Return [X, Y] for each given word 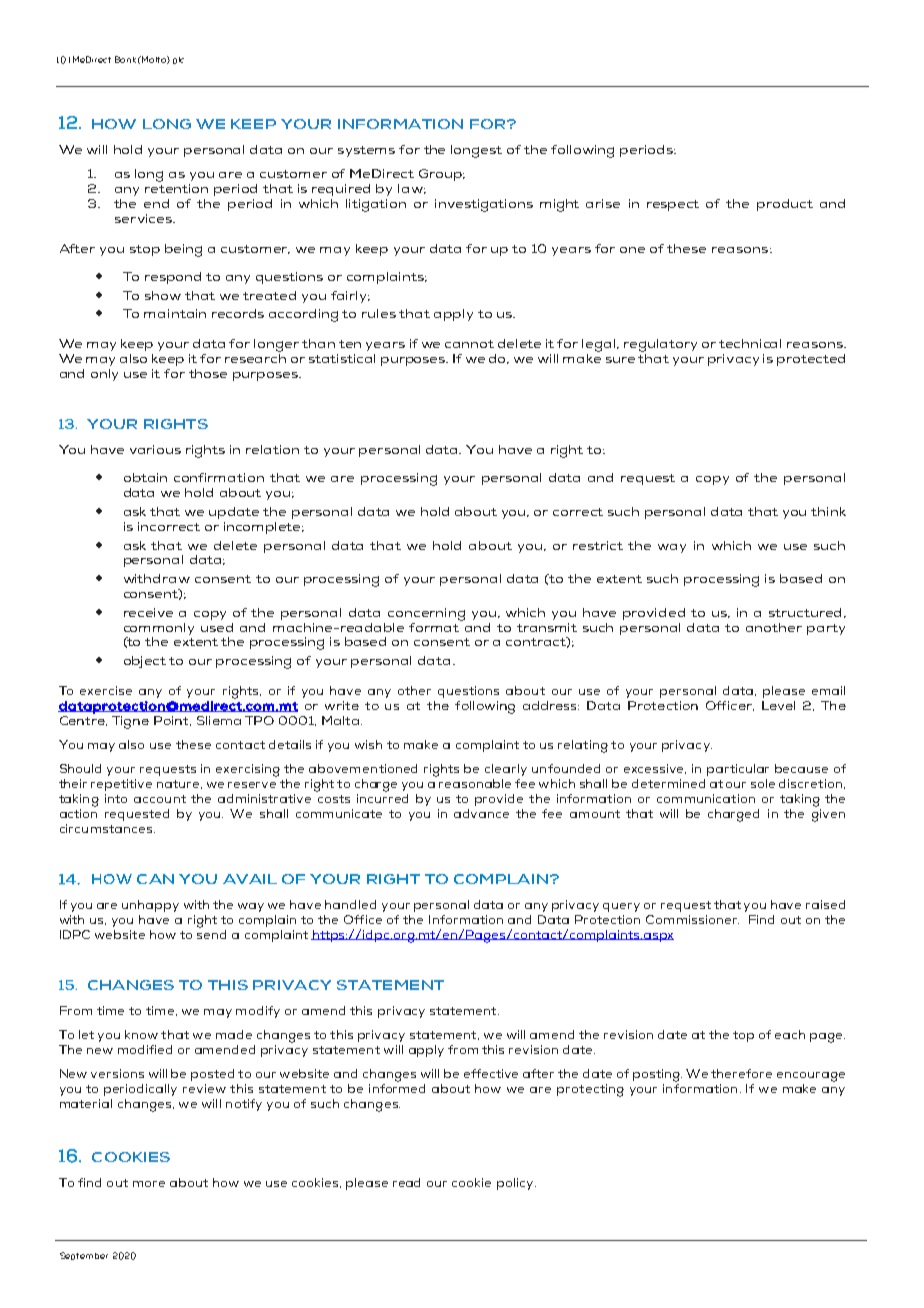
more [149, 1184]
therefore [741, 1073]
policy [516, 1184]
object [145, 662]
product [785, 205]
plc [178, 60]
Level [778, 705]
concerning [426, 614]
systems [366, 151]
